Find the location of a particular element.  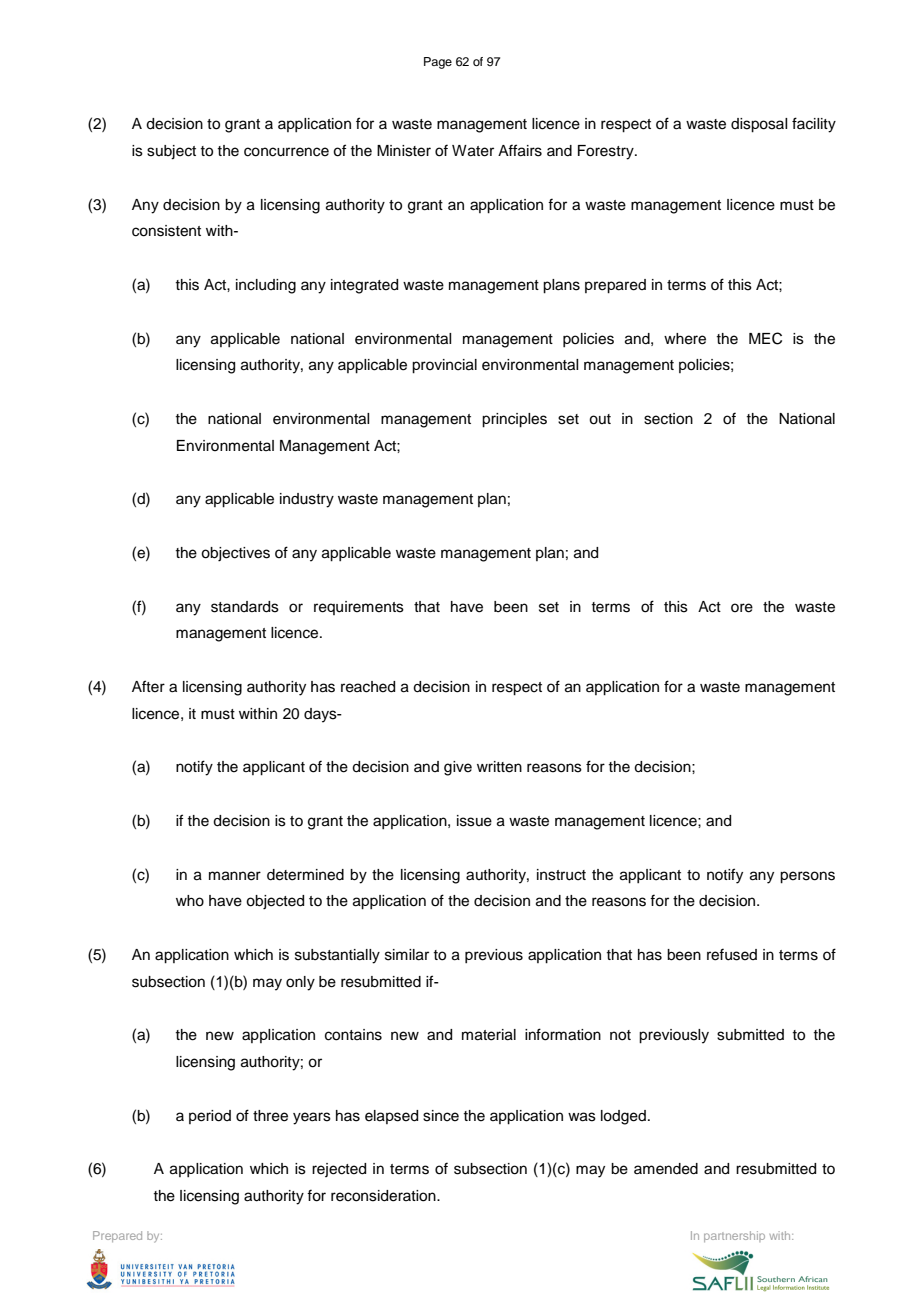

subject is located at coordinates (171, 152).
